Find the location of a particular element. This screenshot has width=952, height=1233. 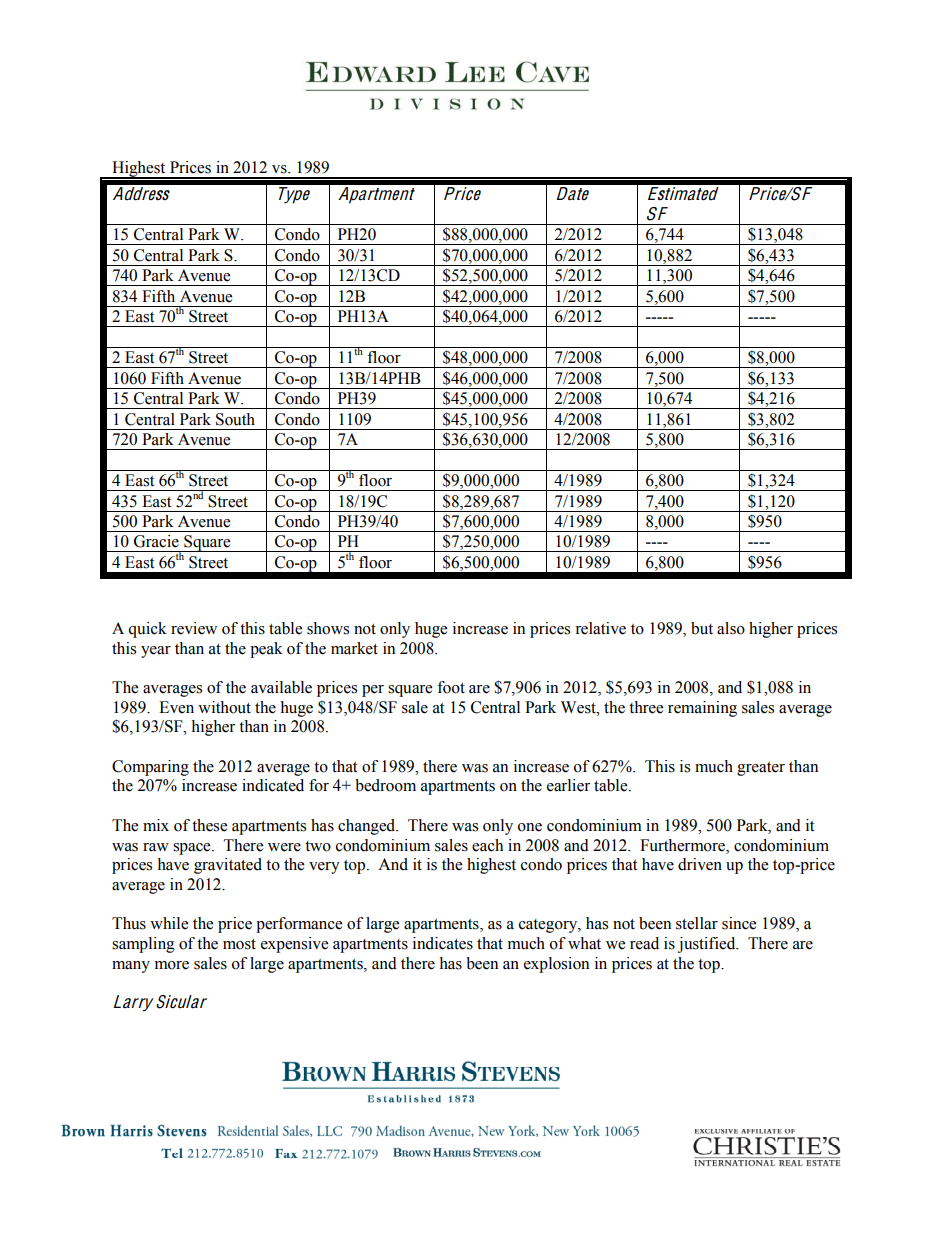

but is located at coordinates (702, 628).
